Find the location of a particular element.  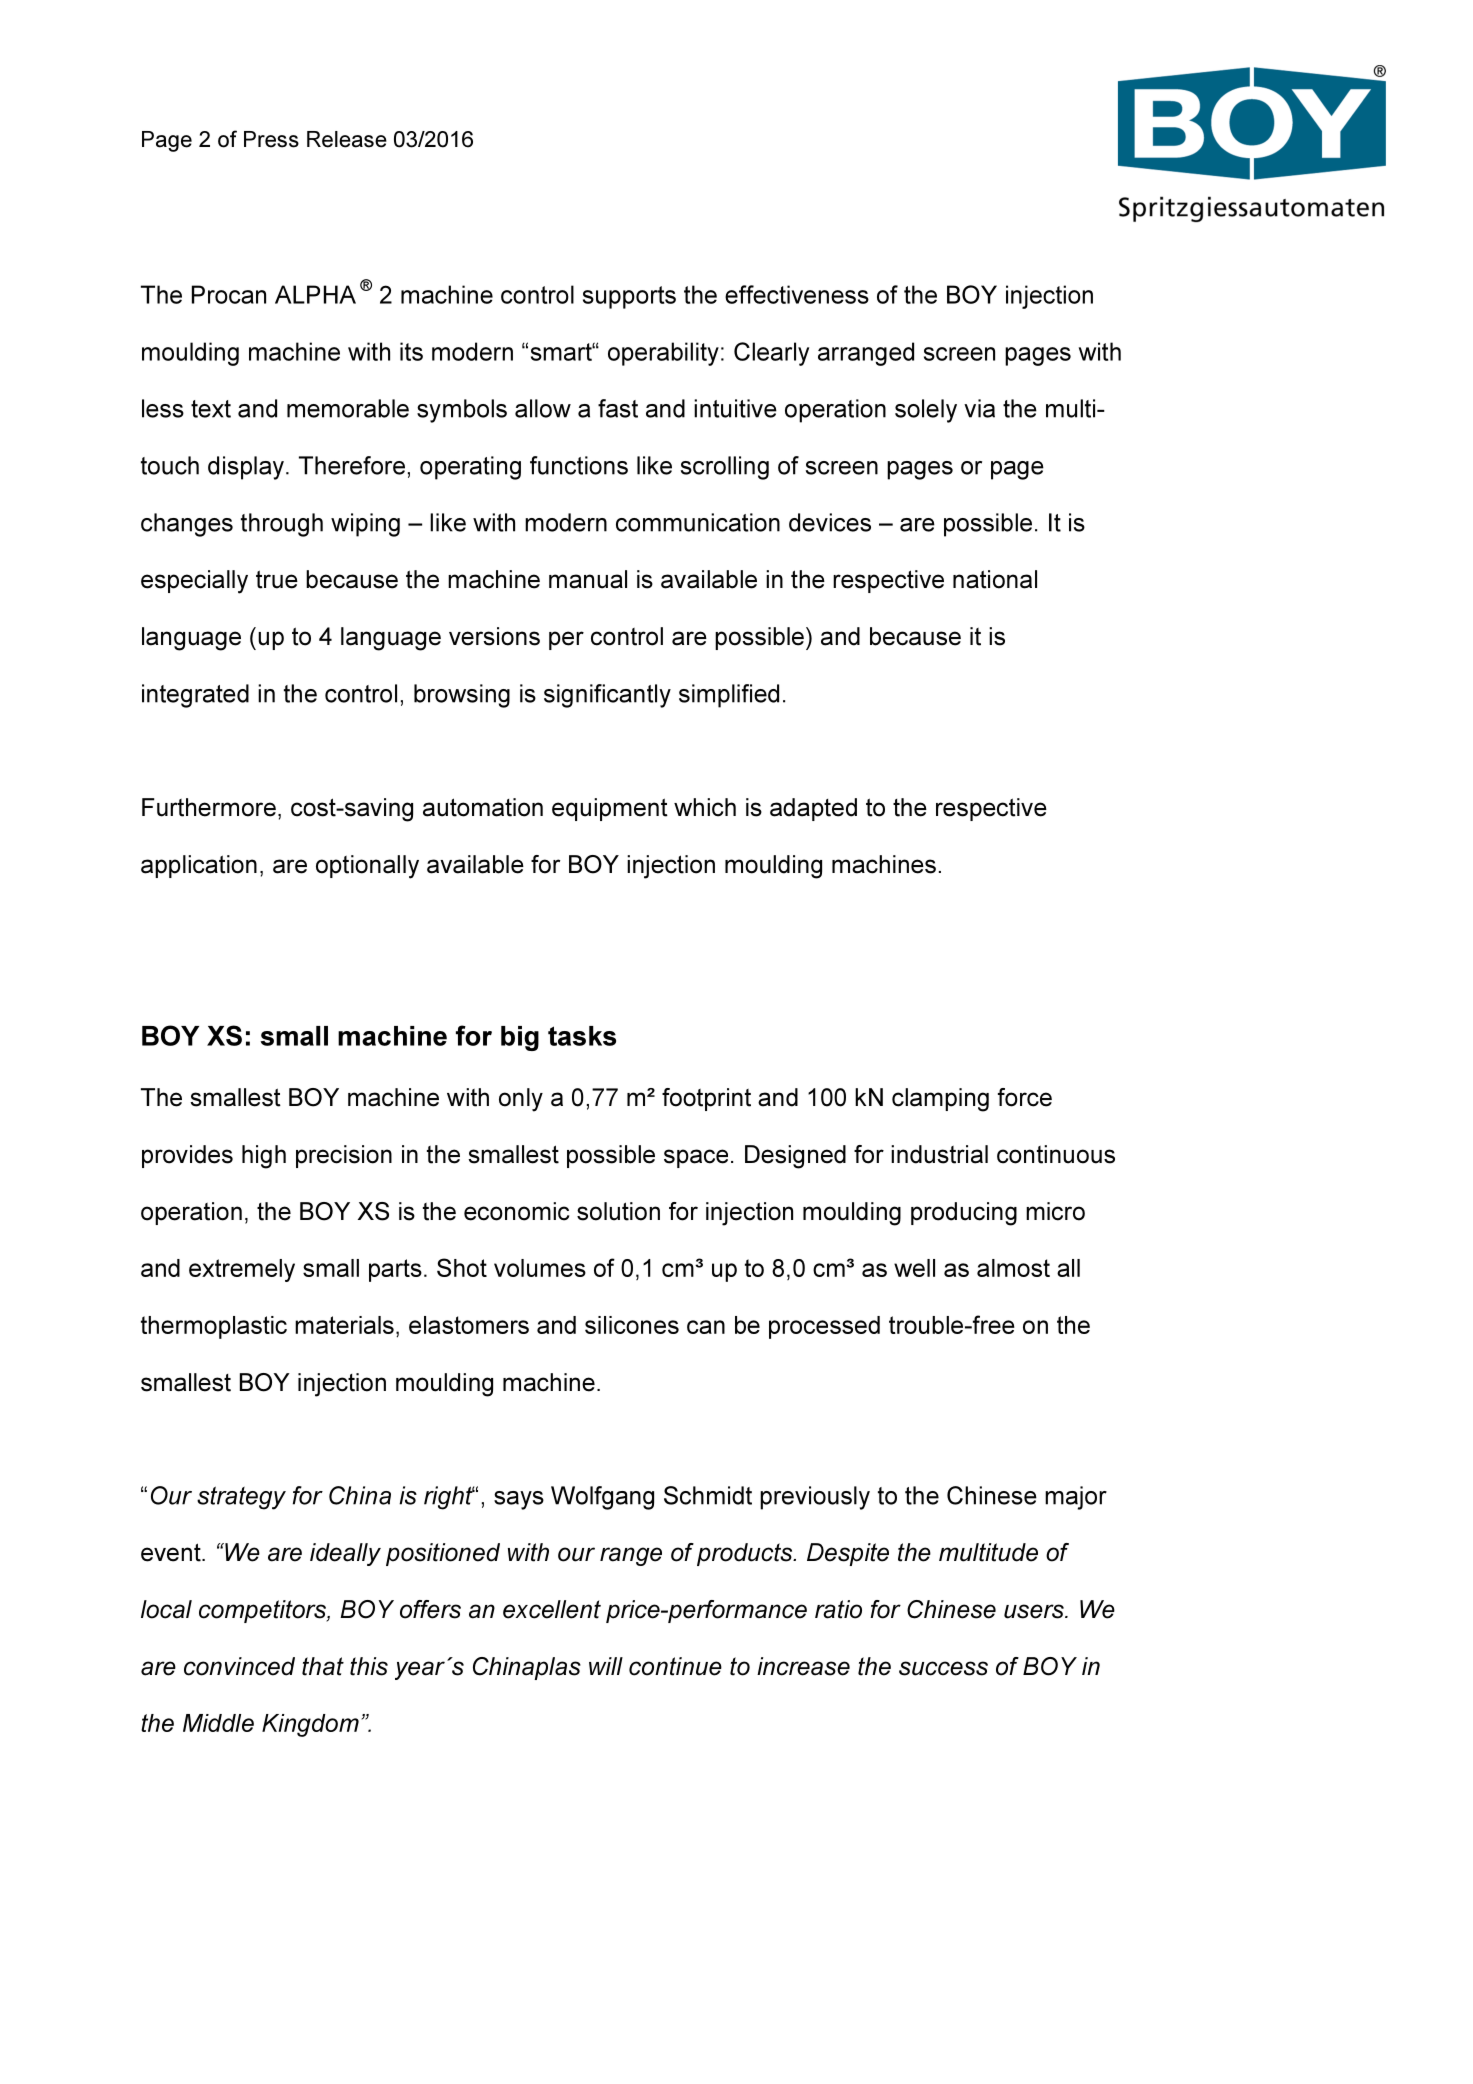

success is located at coordinates (943, 1668).
